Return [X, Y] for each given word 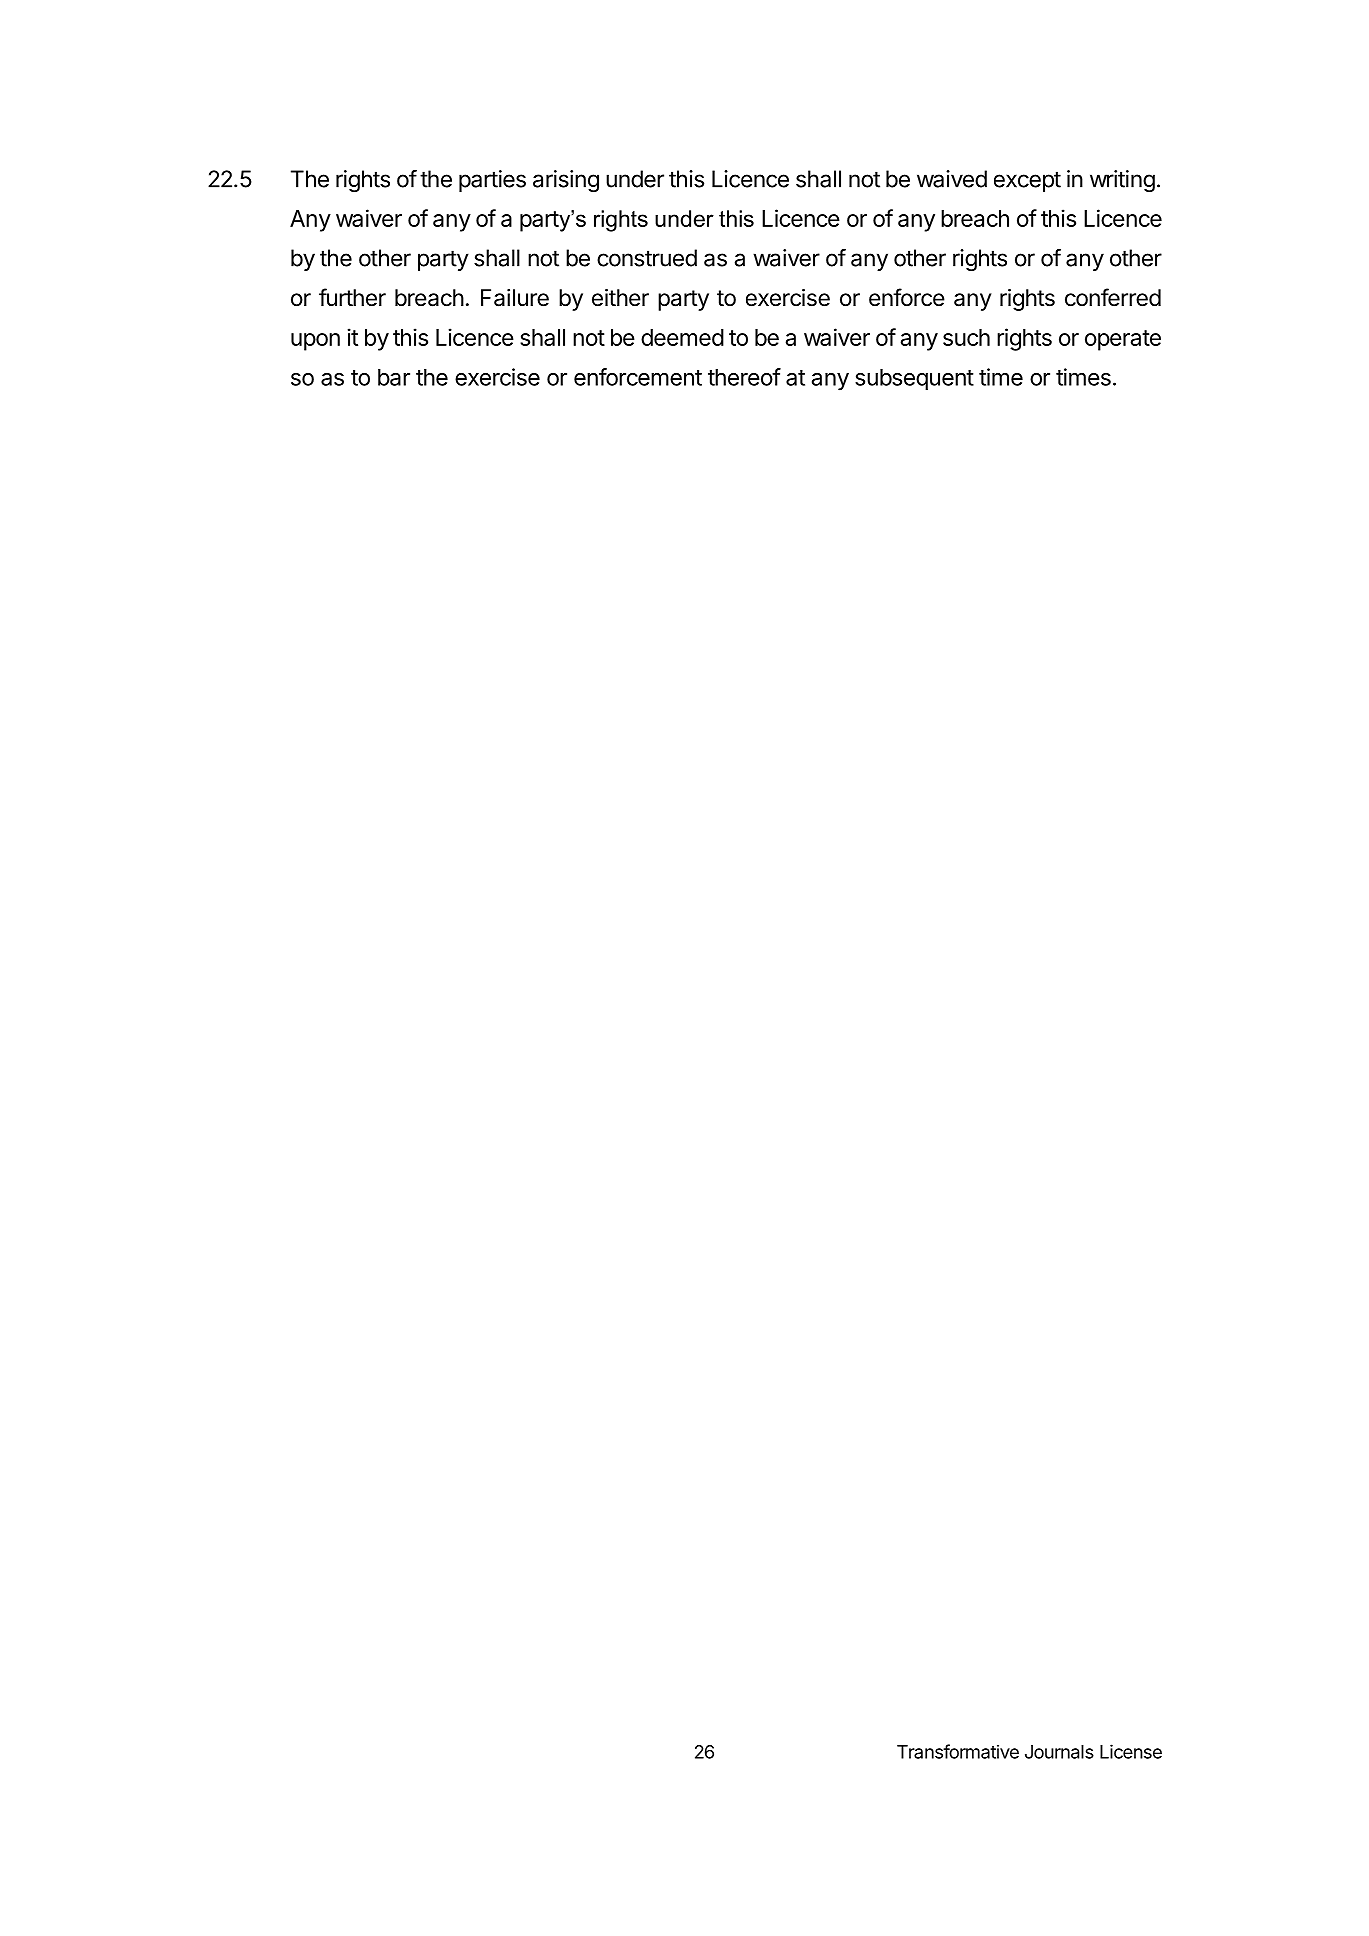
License [1131, 1751]
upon [315, 342]
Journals [1059, 1752]
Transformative [958, 1751]
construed [647, 258]
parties [492, 181]
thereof [744, 377]
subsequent [914, 379]
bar [394, 377]
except [1027, 181]
